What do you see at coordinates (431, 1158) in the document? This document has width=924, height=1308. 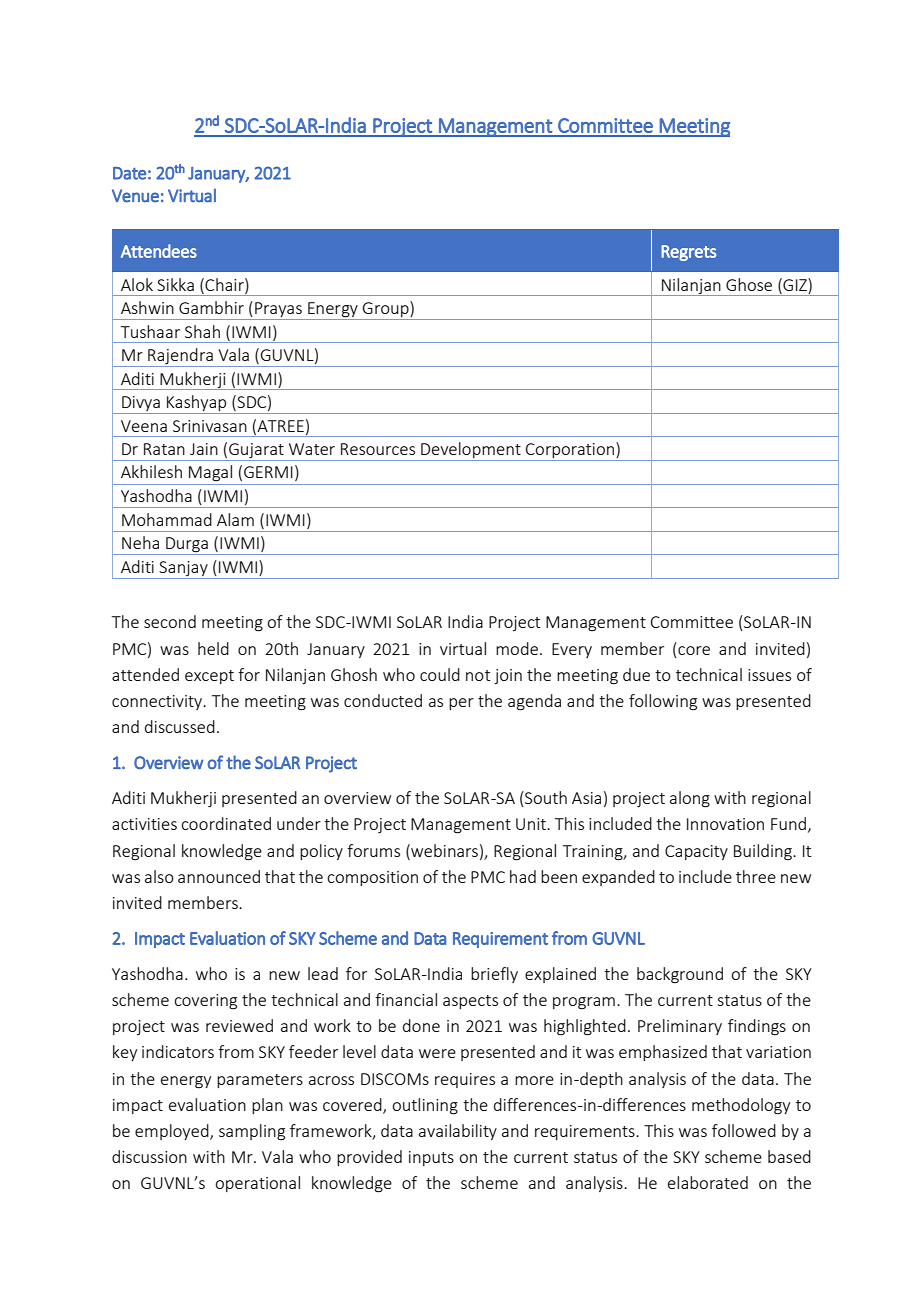 I see `inputs` at bounding box center [431, 1158].
